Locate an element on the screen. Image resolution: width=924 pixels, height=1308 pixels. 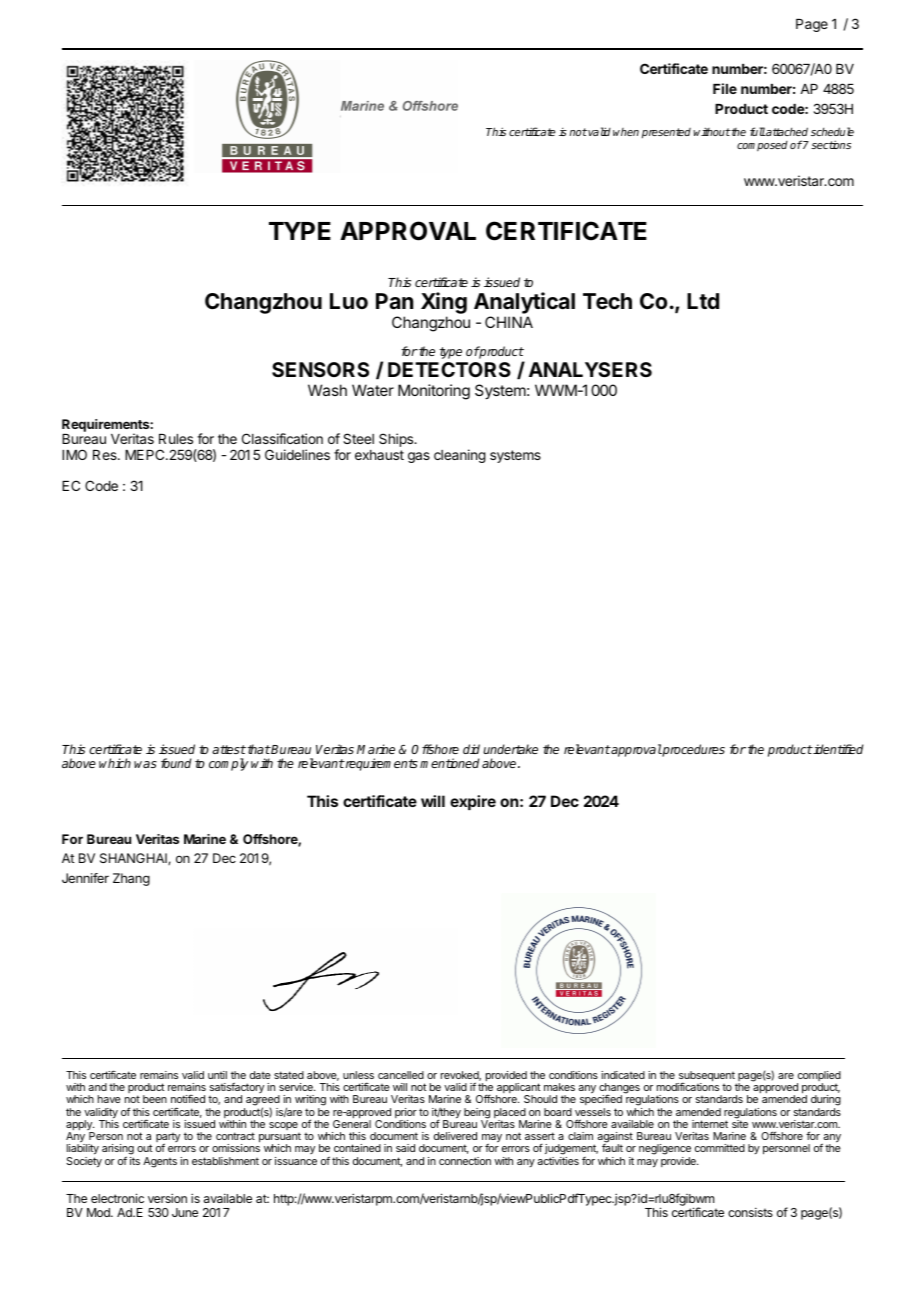
Luo is located at coordinates (349, 301).
